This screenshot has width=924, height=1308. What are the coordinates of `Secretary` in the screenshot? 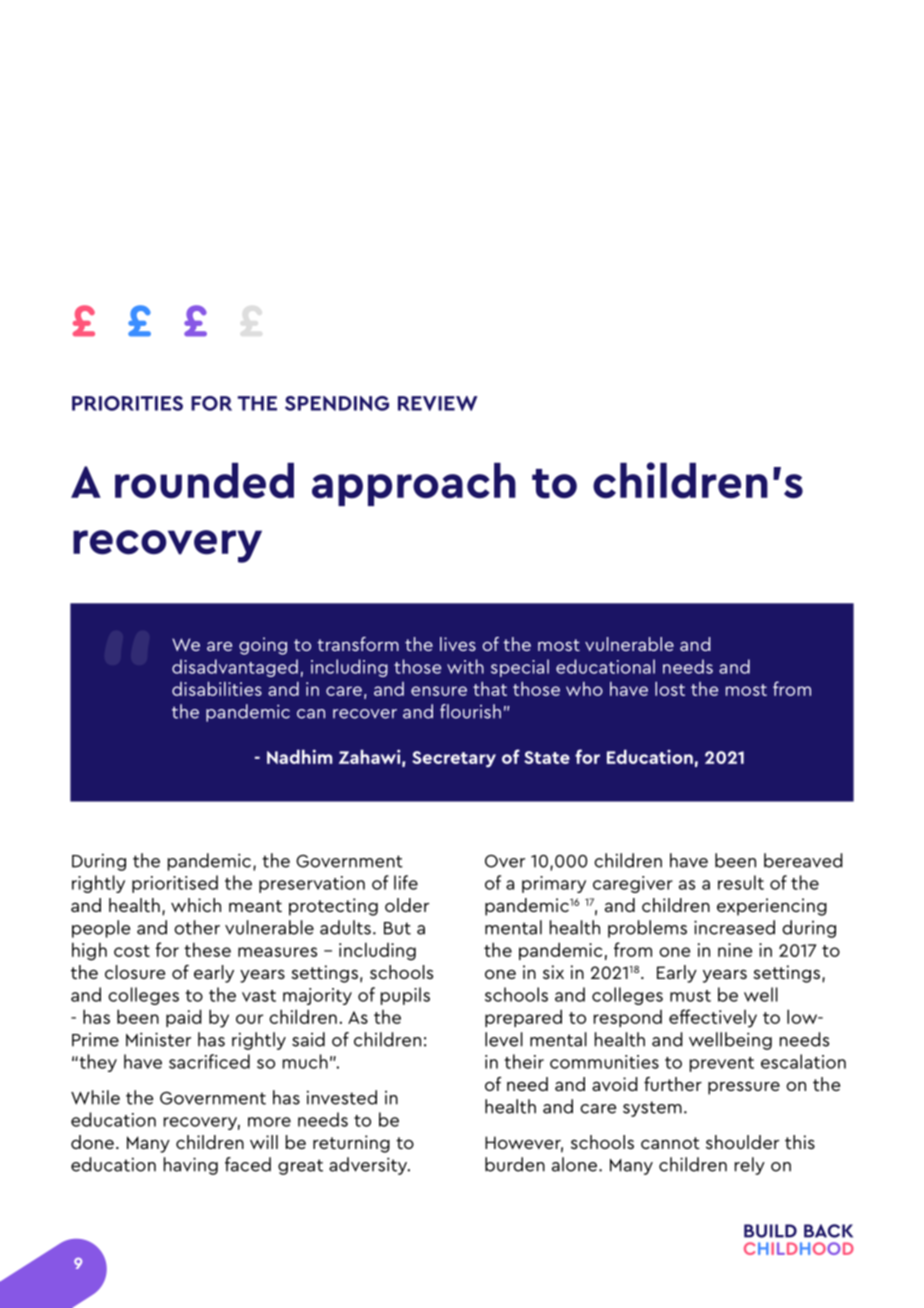 It's located at (454, 759).
